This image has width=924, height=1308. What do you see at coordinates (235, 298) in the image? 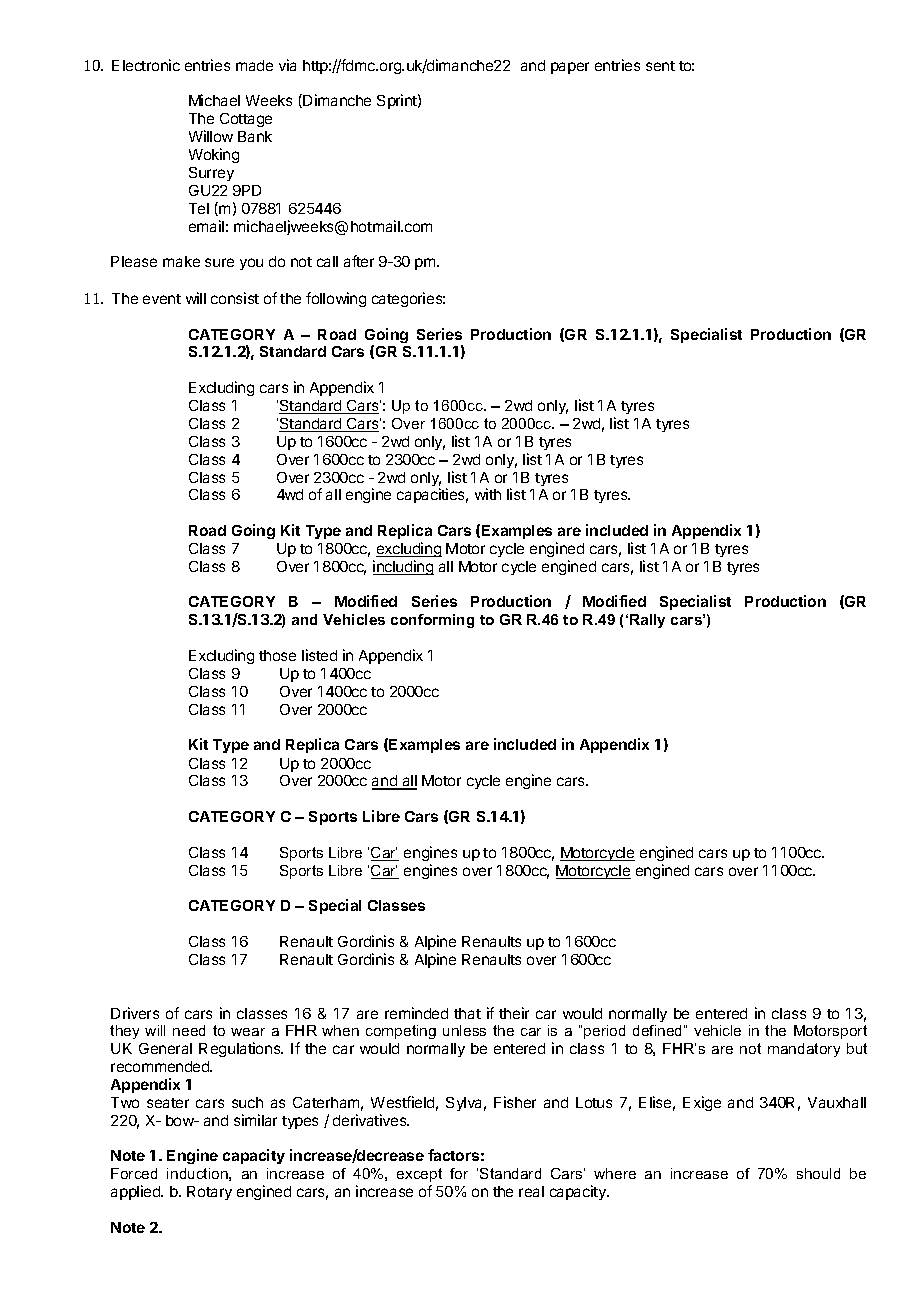
I see `consist` at bounding box center [235, 298].
